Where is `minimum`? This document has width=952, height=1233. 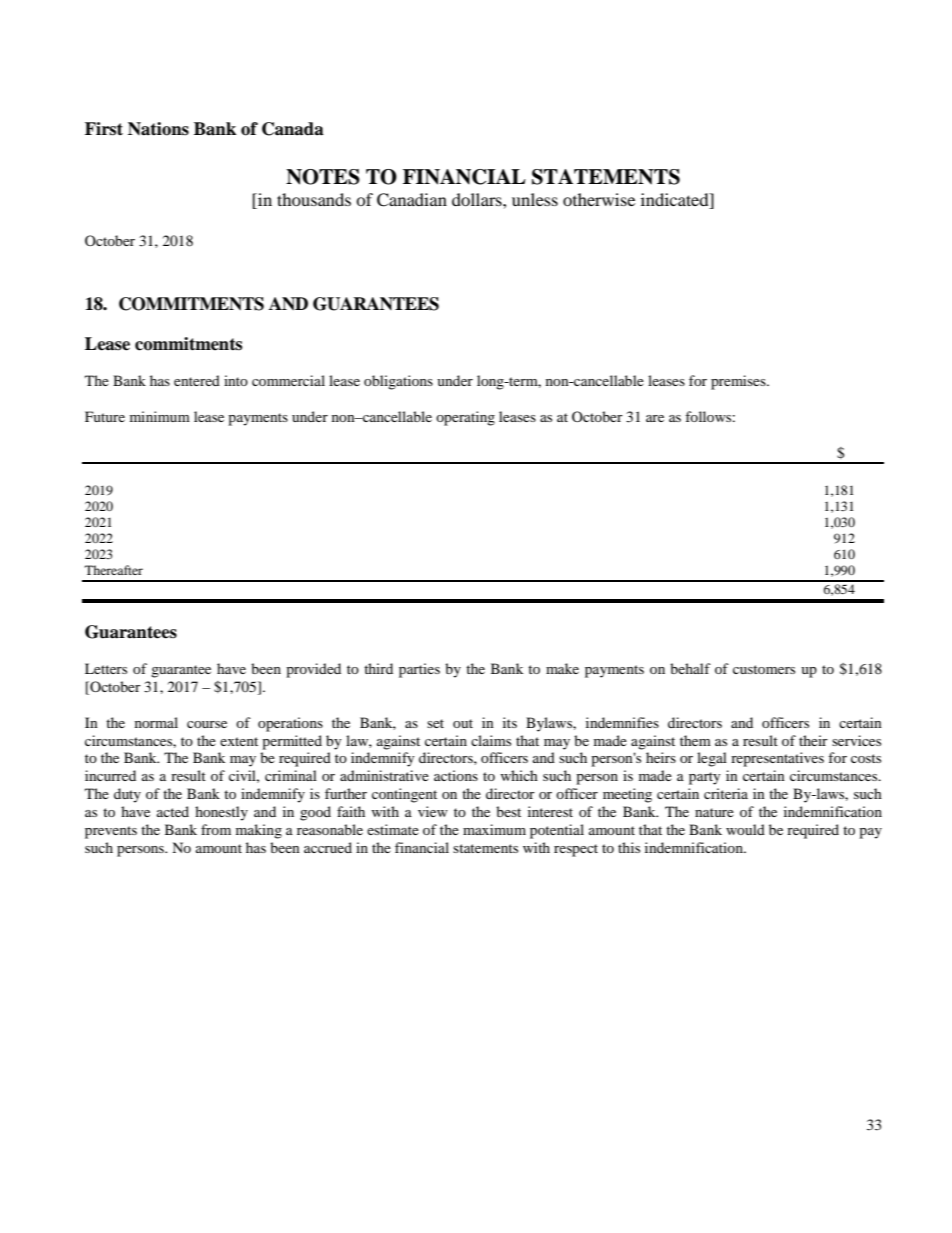 minimum is located at coordinates (160, 416).
